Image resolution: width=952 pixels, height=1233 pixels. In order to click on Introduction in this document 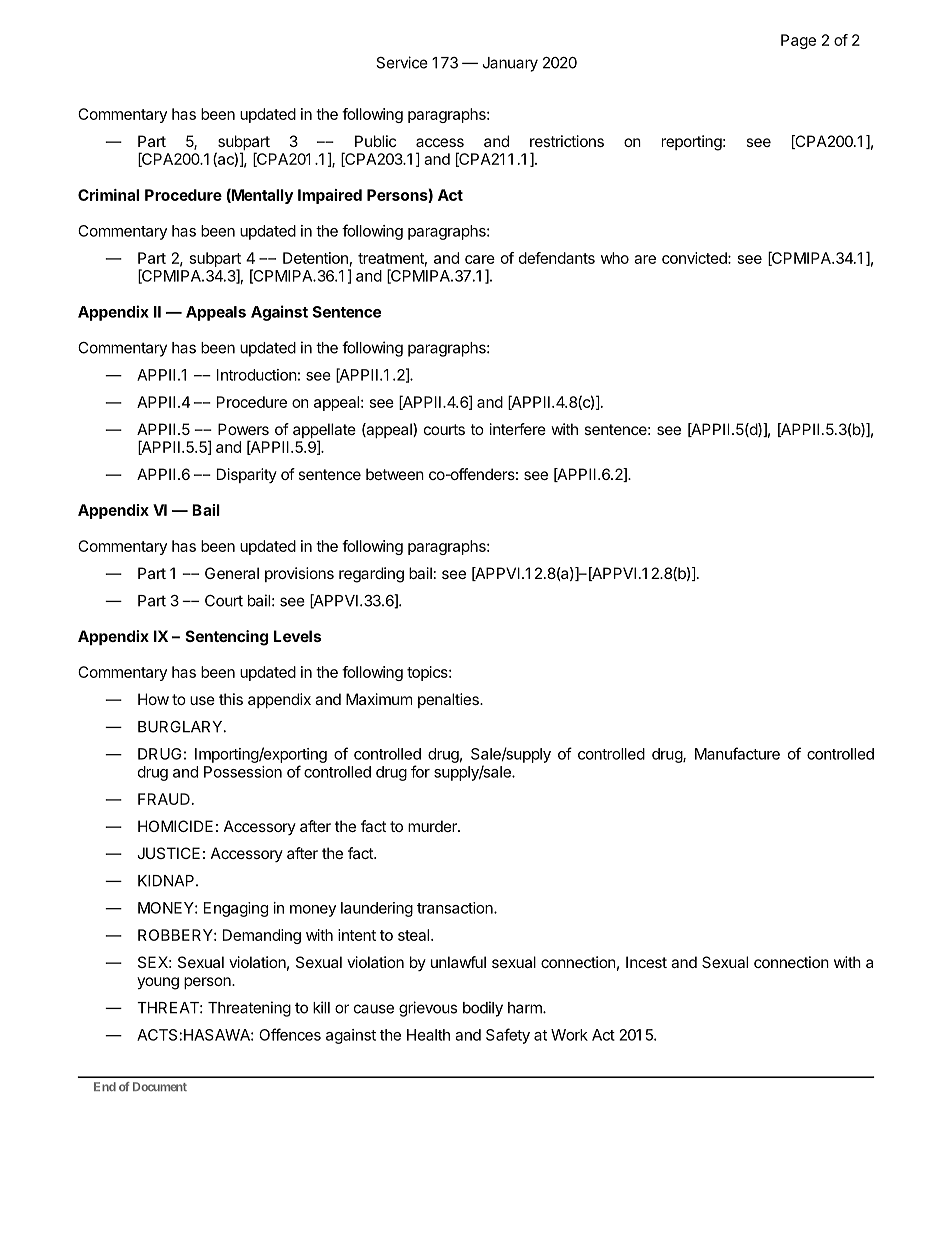, I will do `click(257, 375)`.
